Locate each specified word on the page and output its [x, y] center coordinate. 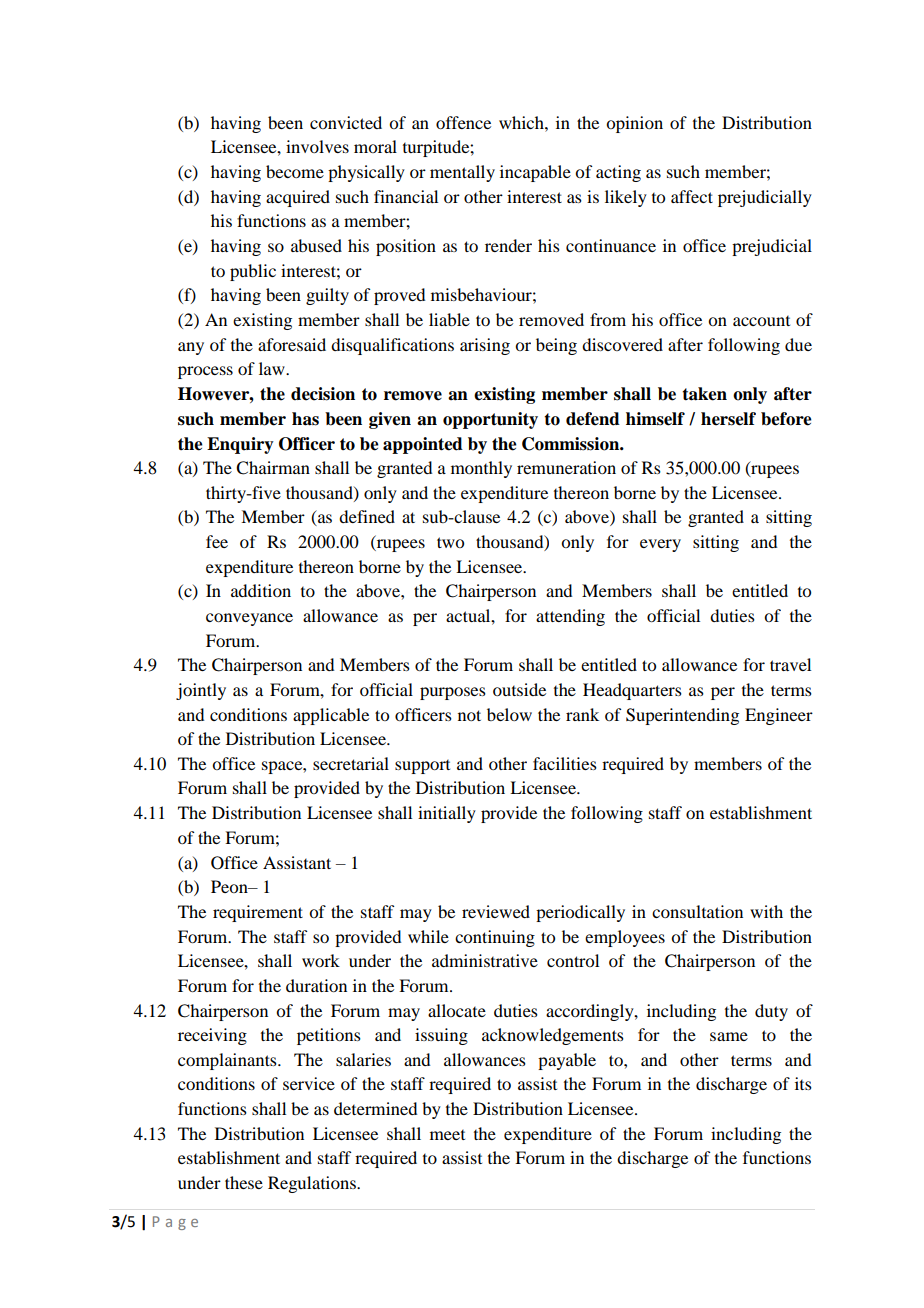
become [295, 171]
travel [790, 664]
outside [519, 689]
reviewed [496, 911]
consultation [697, 911]
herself [728, 419]
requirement [258, 913]
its [803, 1083]
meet [447, 1135]
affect [692, 196]
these [244, 1182]
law [273, 368]
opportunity [490, 420]
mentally [462, 173]
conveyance [249, 619]
